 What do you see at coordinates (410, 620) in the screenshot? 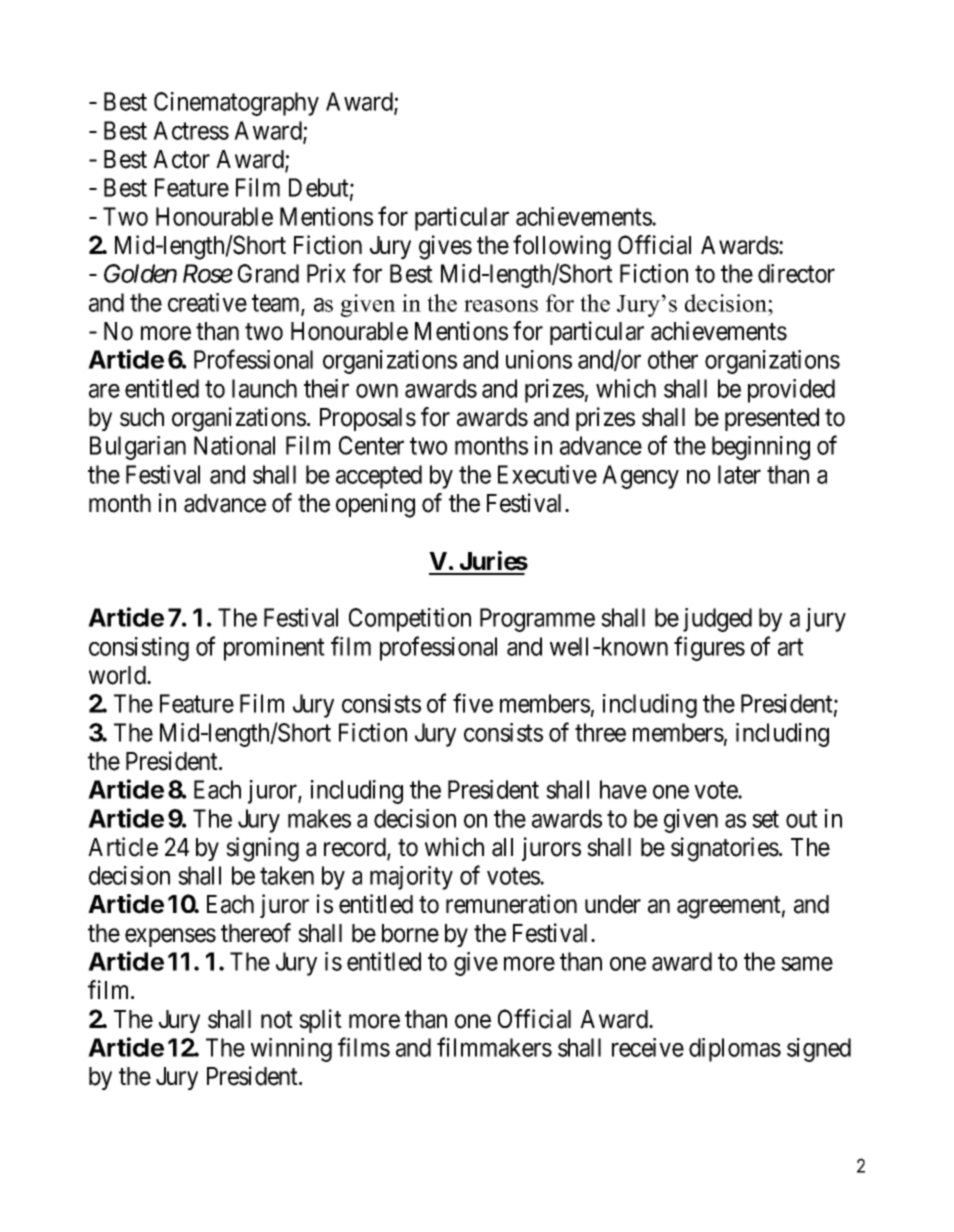
I see `Competition` at bounding box center [410, 620].
